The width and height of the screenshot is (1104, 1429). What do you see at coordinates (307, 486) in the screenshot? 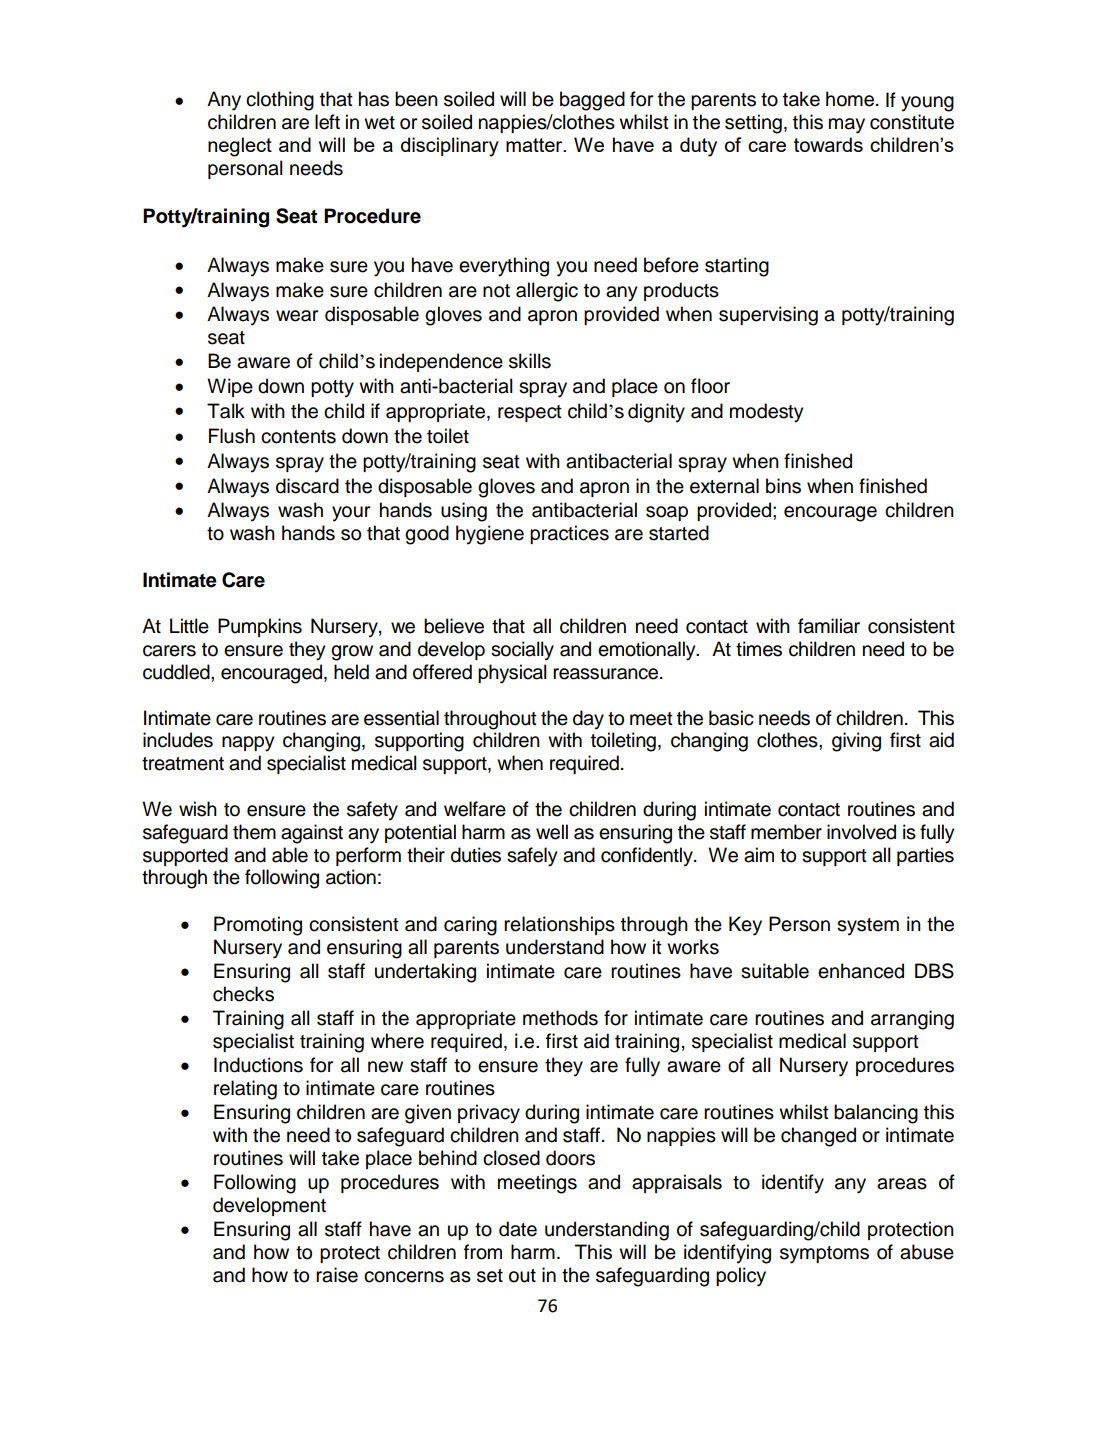
I see `discard` at bounding box center [307, 486].
